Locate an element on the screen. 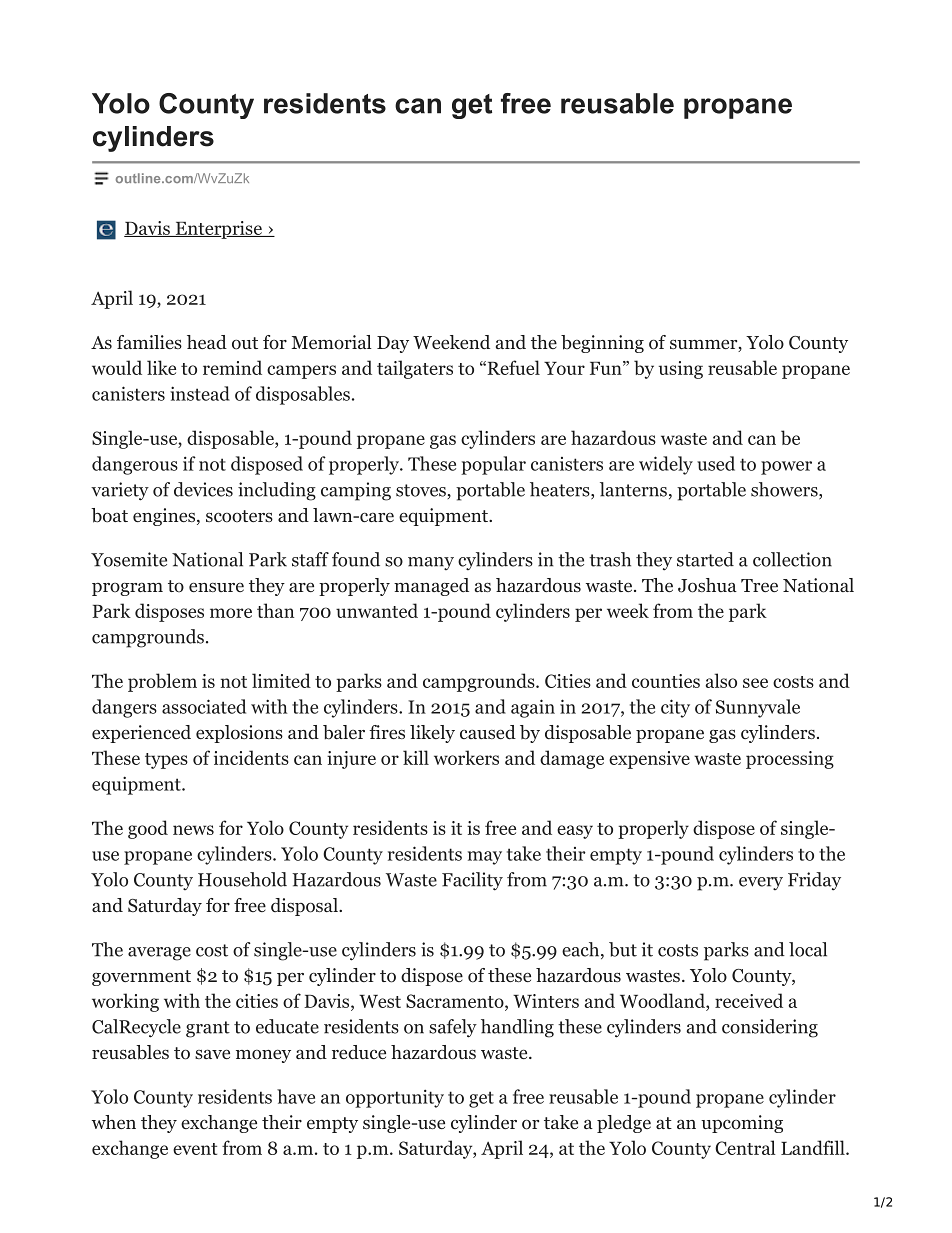  again is located at coordinates (533, 708).
